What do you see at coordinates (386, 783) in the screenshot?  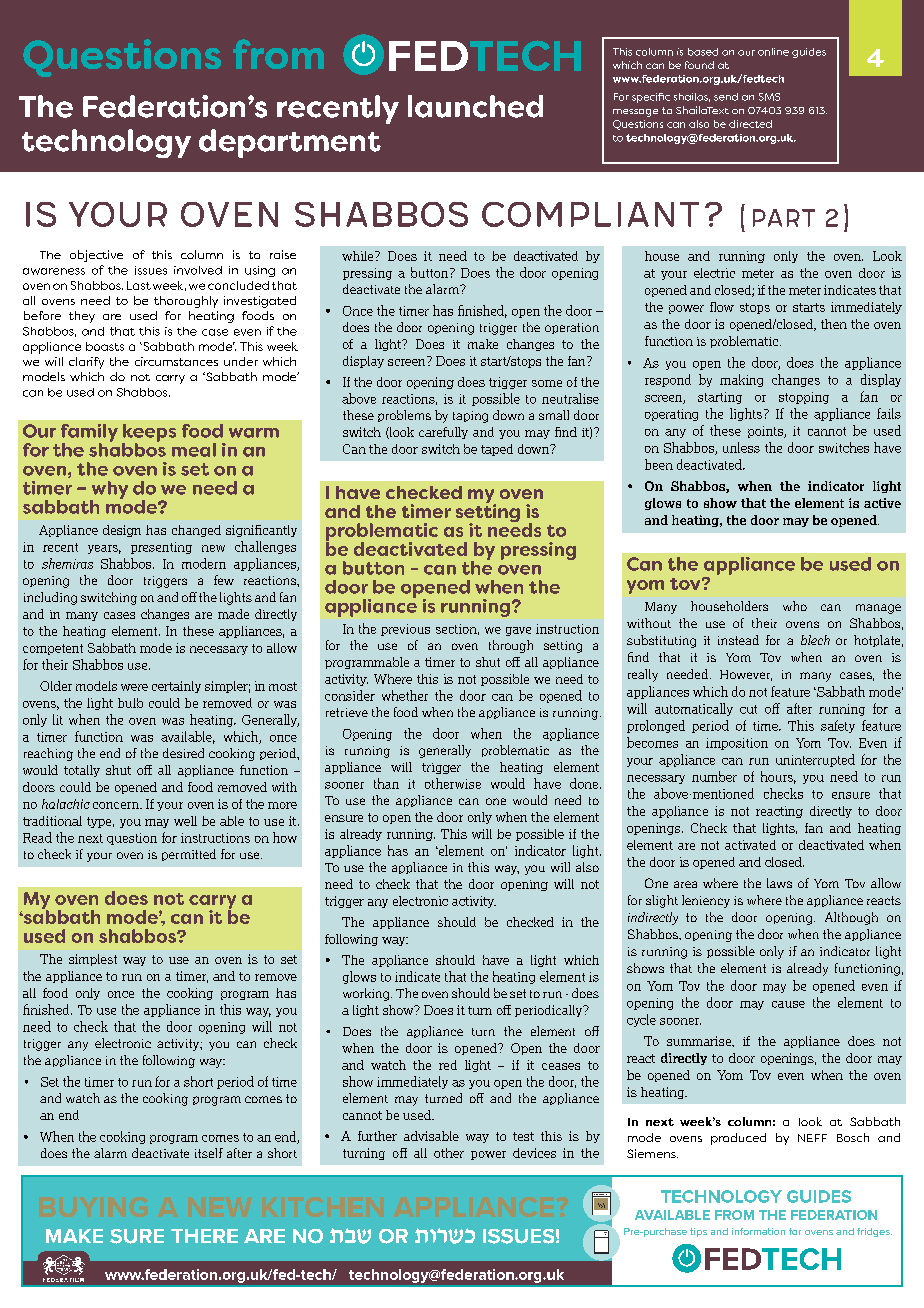 I see `than` at bounding box center [386, 783].
